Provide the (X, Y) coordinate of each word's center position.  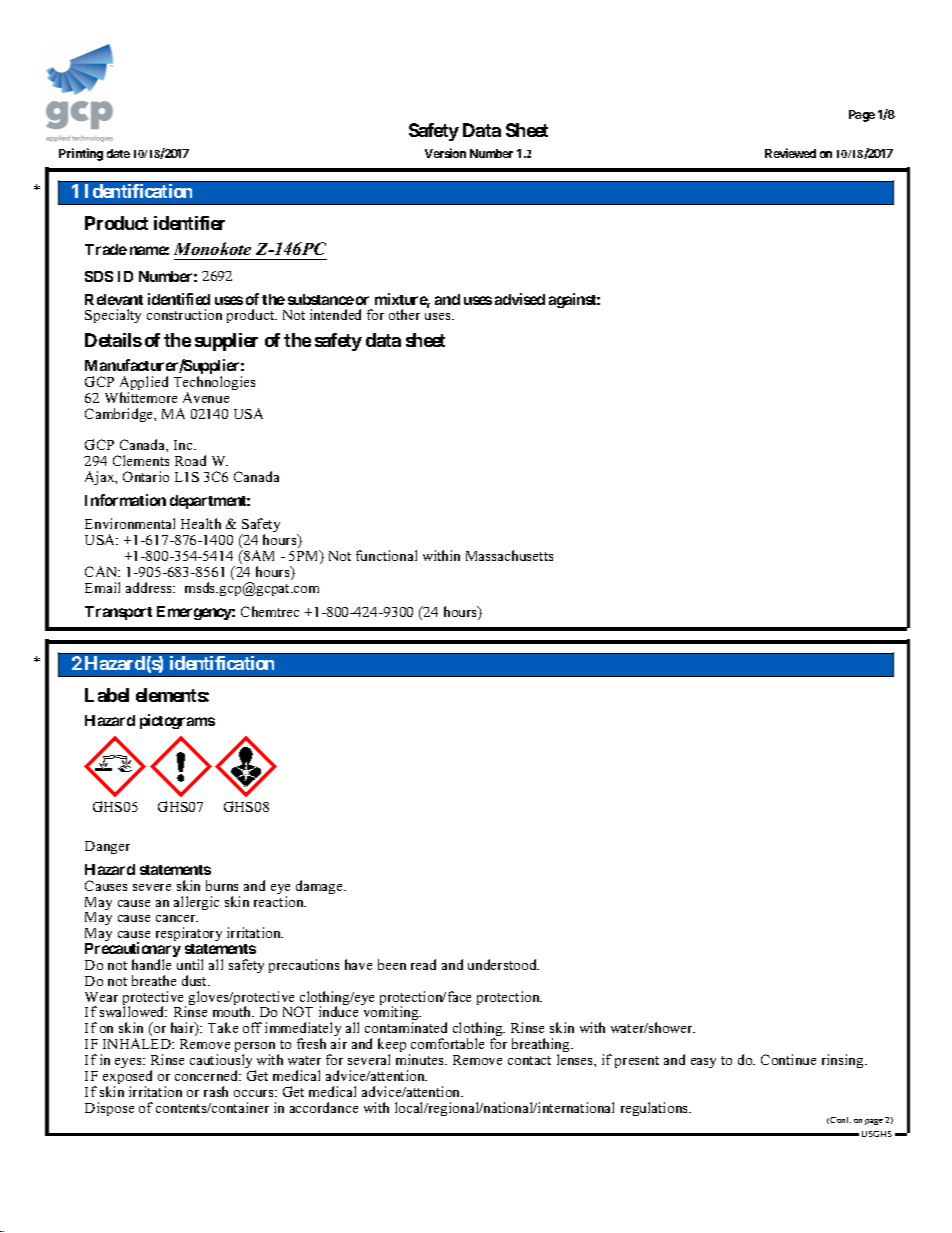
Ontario (146, 476)
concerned (208, 1075)
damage (320, 887)
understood (503, 964)
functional (386, 555)
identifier (189, 223)
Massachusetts (509, 555)
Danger (107, 847)
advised (520, 299)
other (404, 314)
